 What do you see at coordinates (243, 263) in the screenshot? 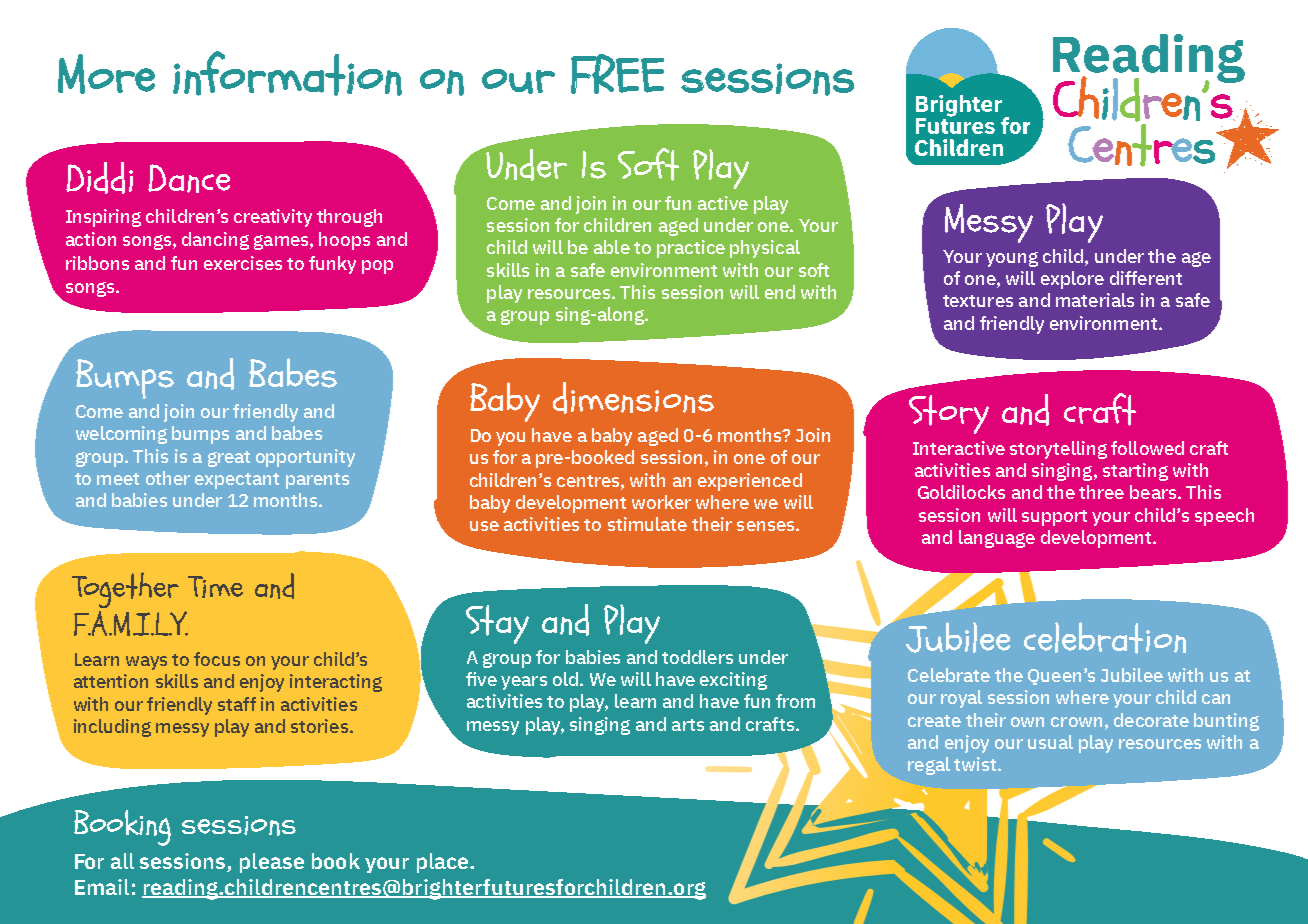
I see `exercises` at bounding box center [243, 263].
